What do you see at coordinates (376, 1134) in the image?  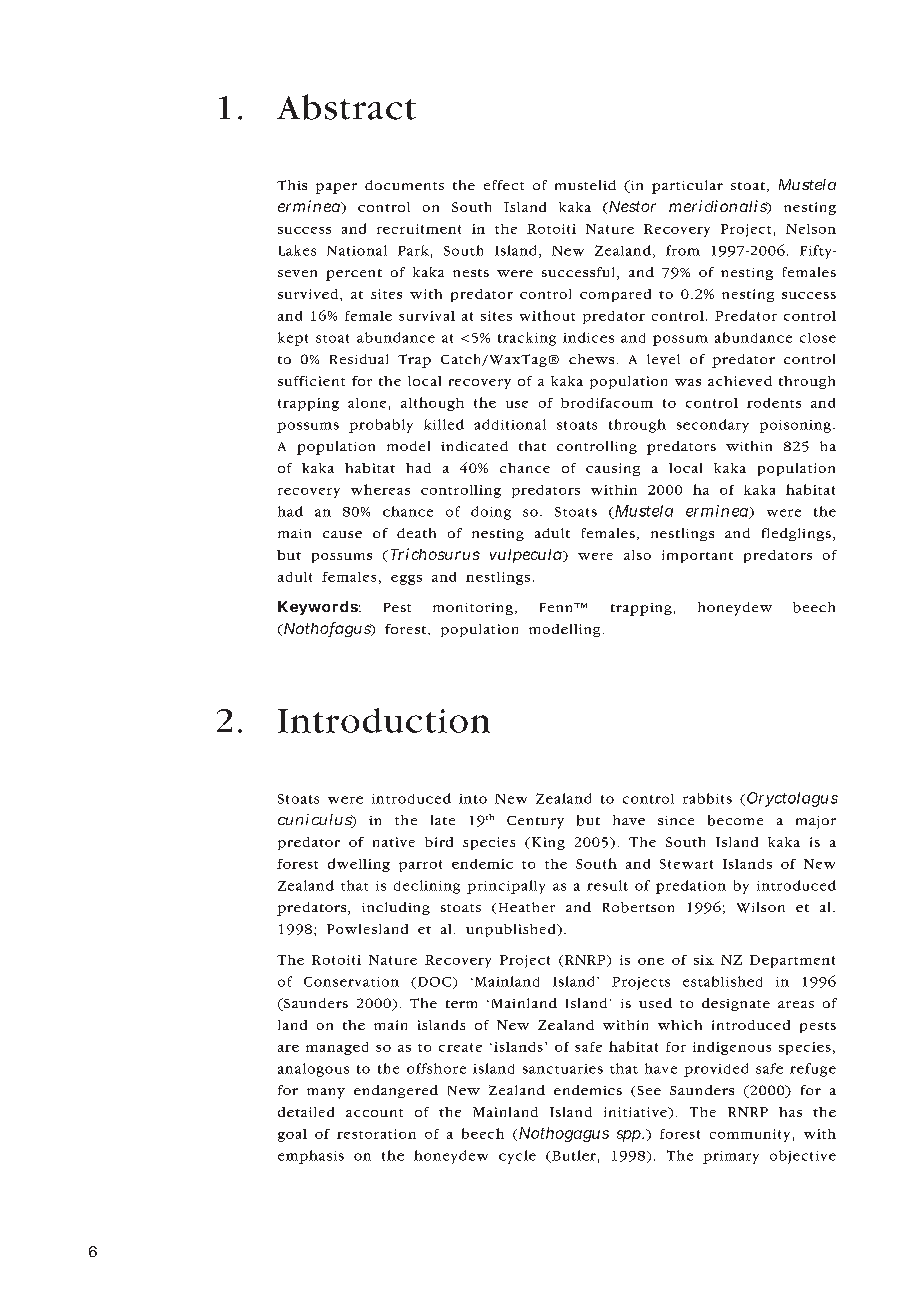 I see `restoration` at bounding box center [376, 1134].
